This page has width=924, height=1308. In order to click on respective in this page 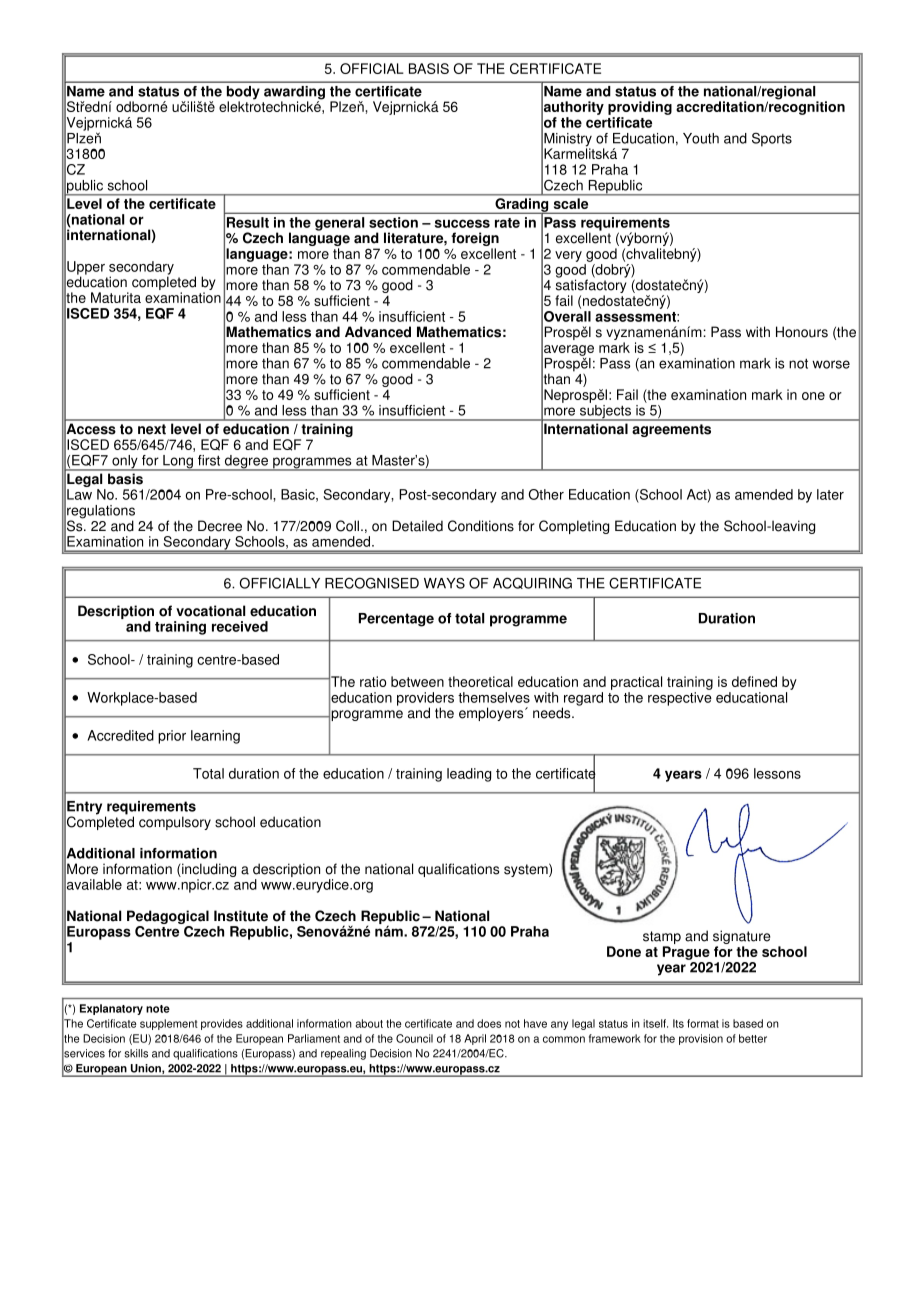, I will do `click(680, 697)`.
